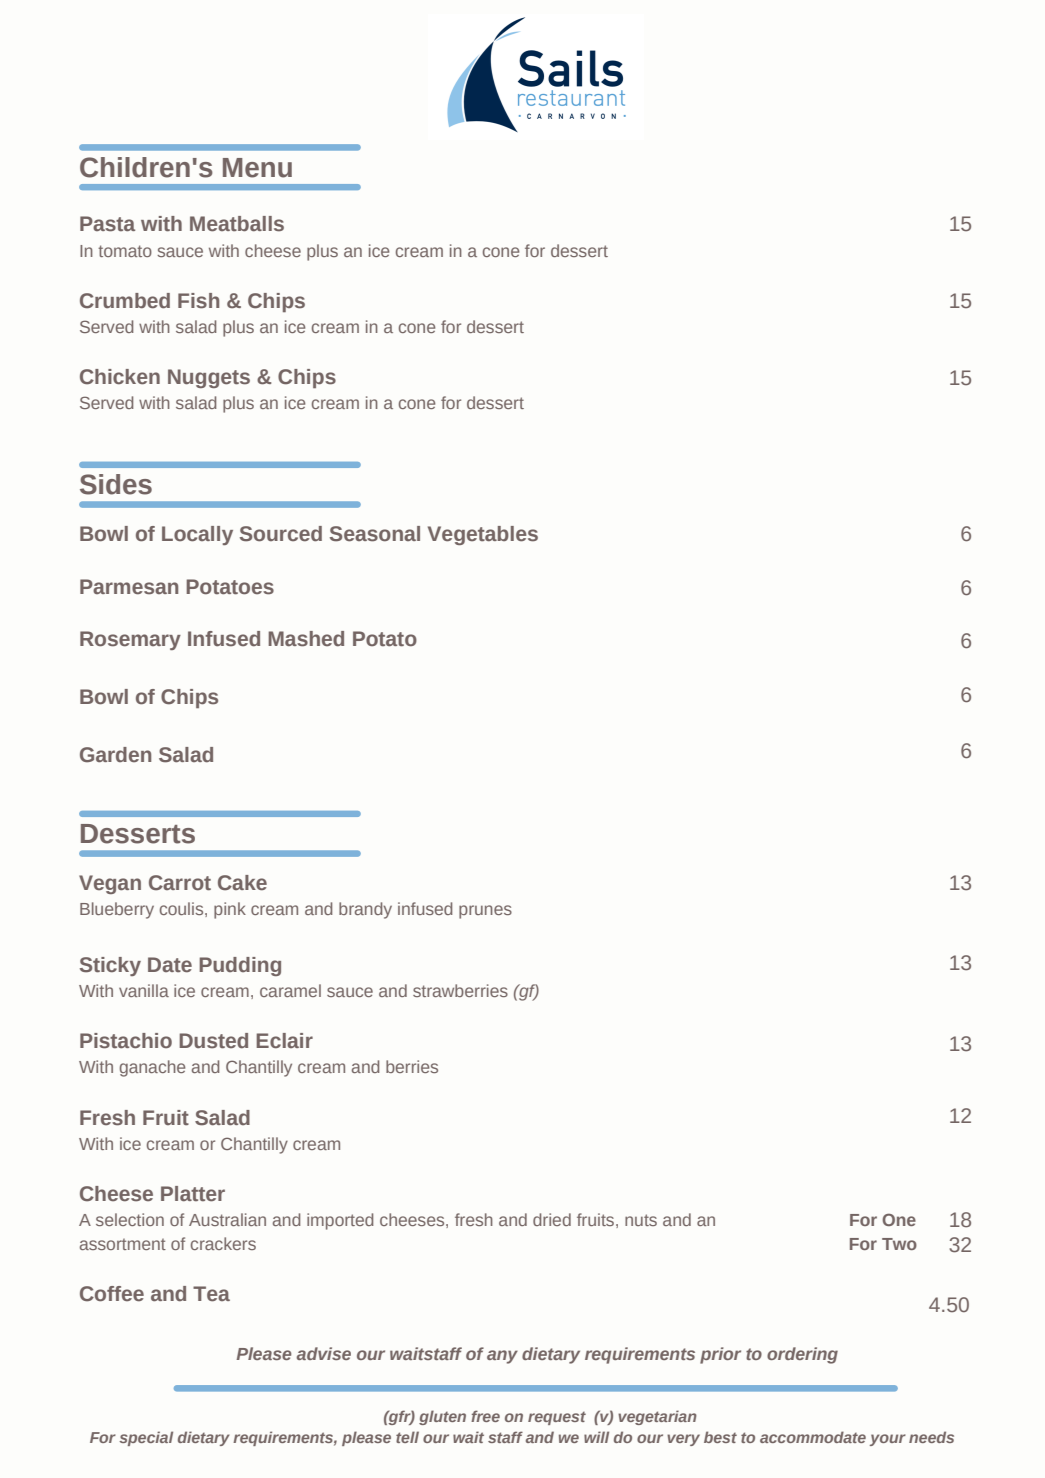 This screenshot has width=1045, height=1478. Describe the element at coordinates (257, 168) in the screenshot. I see `Menu` at that location.
